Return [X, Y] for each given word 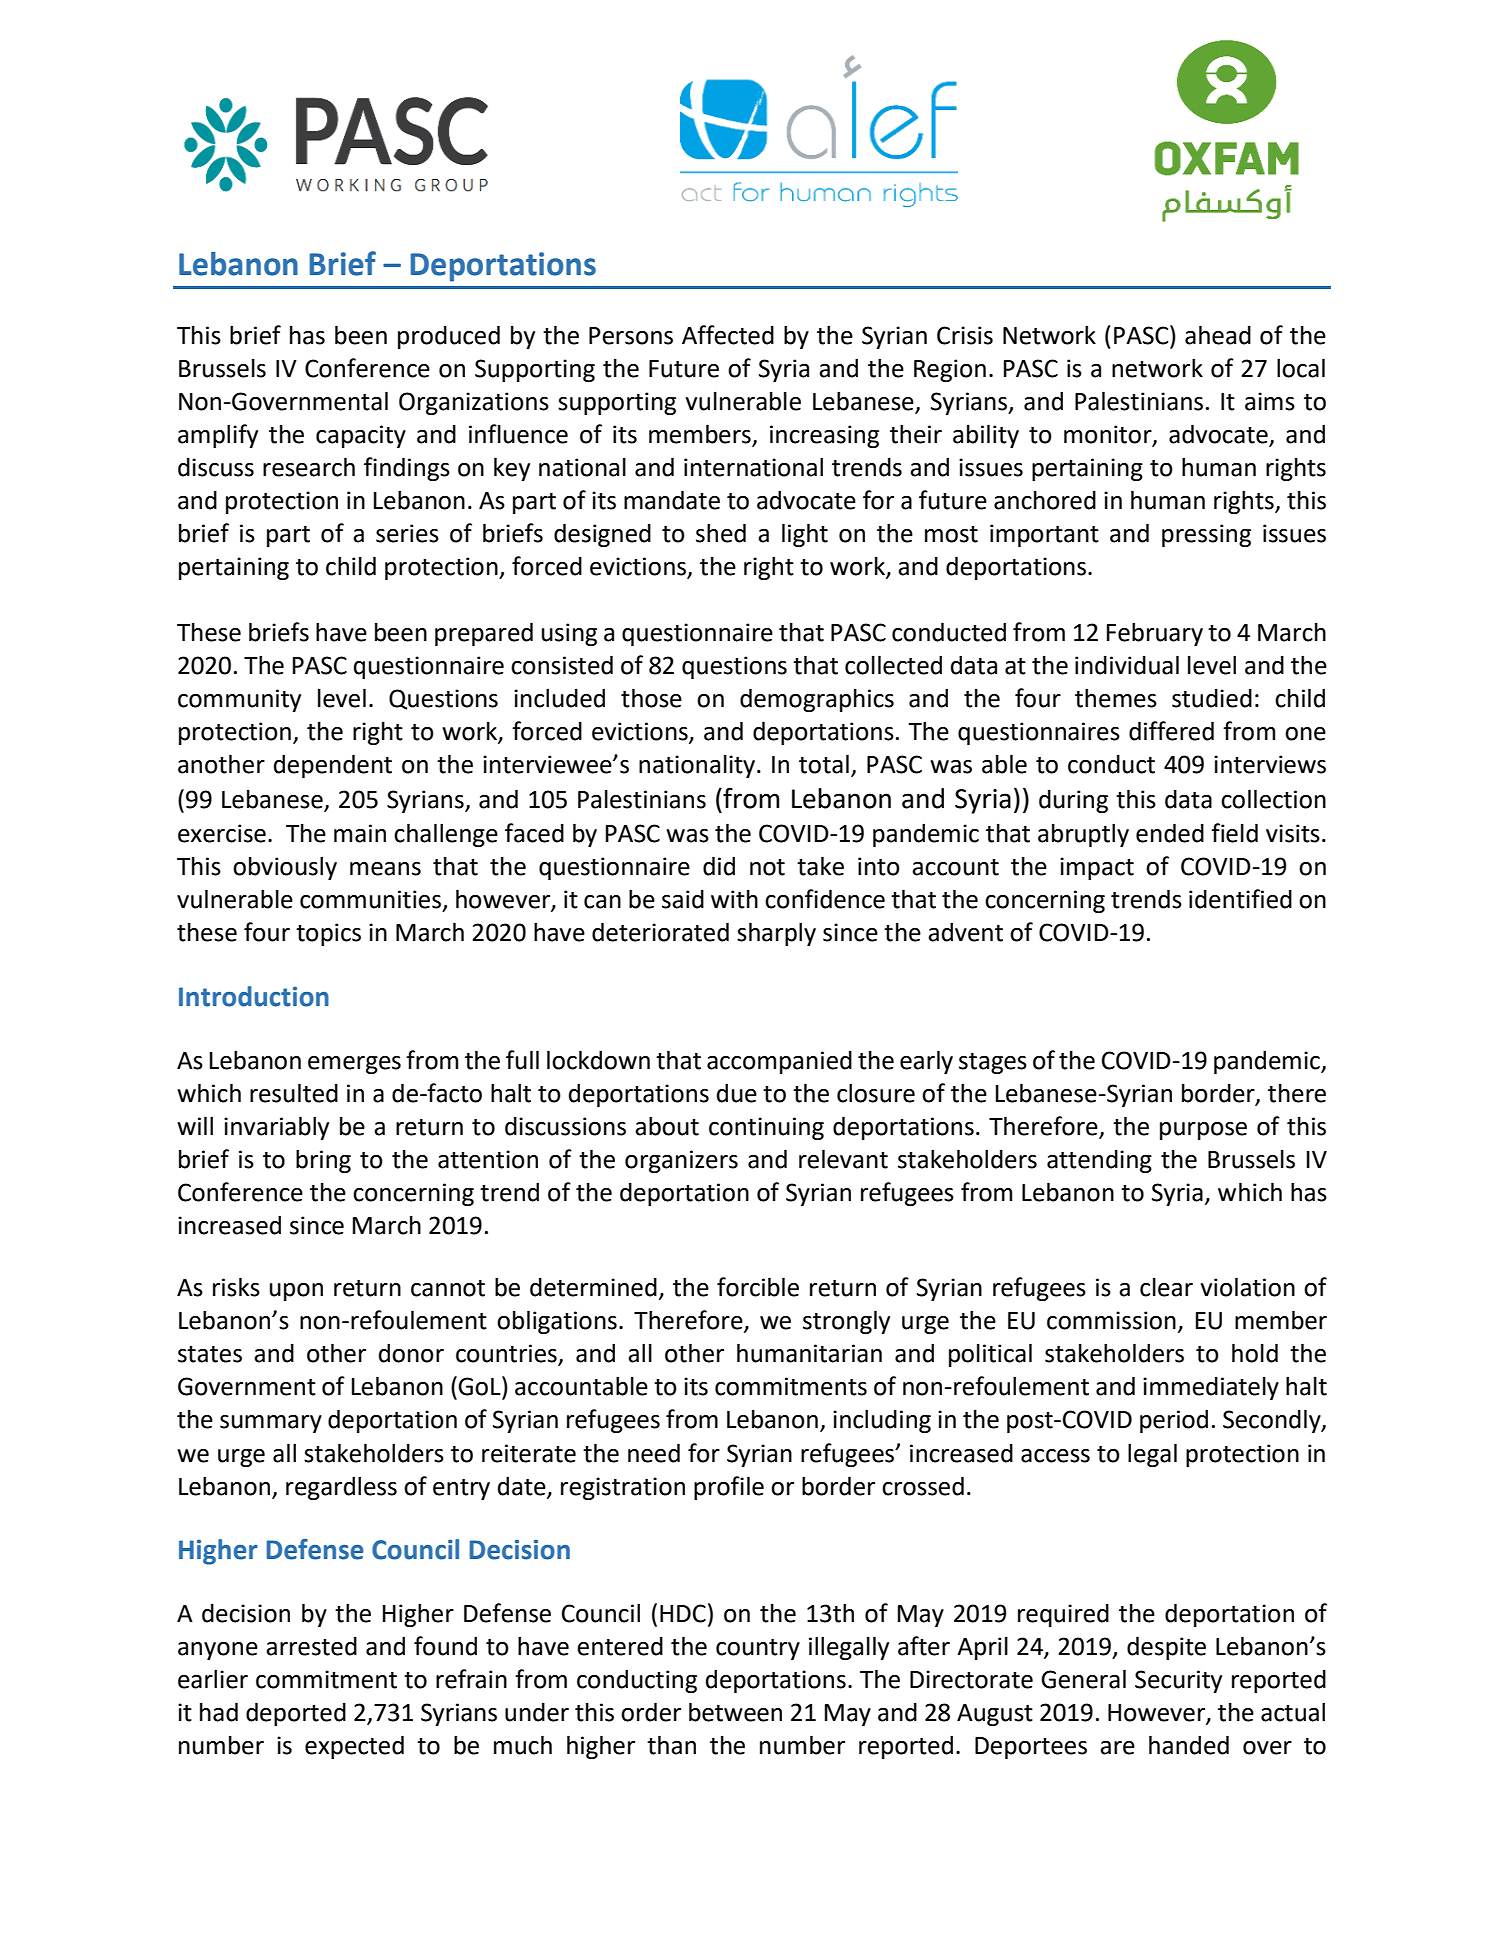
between [735, 1712]
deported [296, 1714]
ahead [1218, 335]
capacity [361, 436]
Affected [728, 335]
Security [1178, 1681]
